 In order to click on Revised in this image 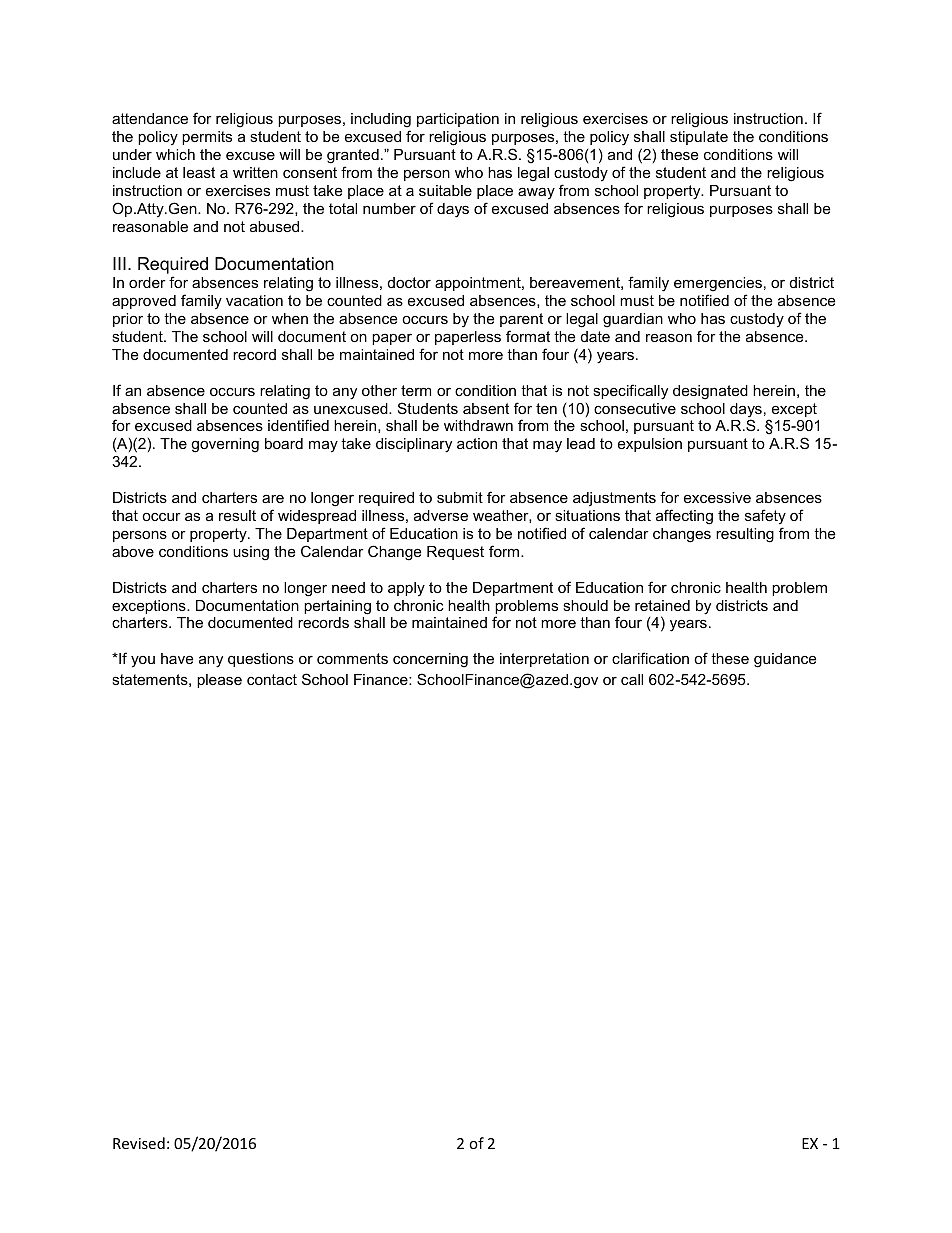, I will do `click(139, 1143)`.
